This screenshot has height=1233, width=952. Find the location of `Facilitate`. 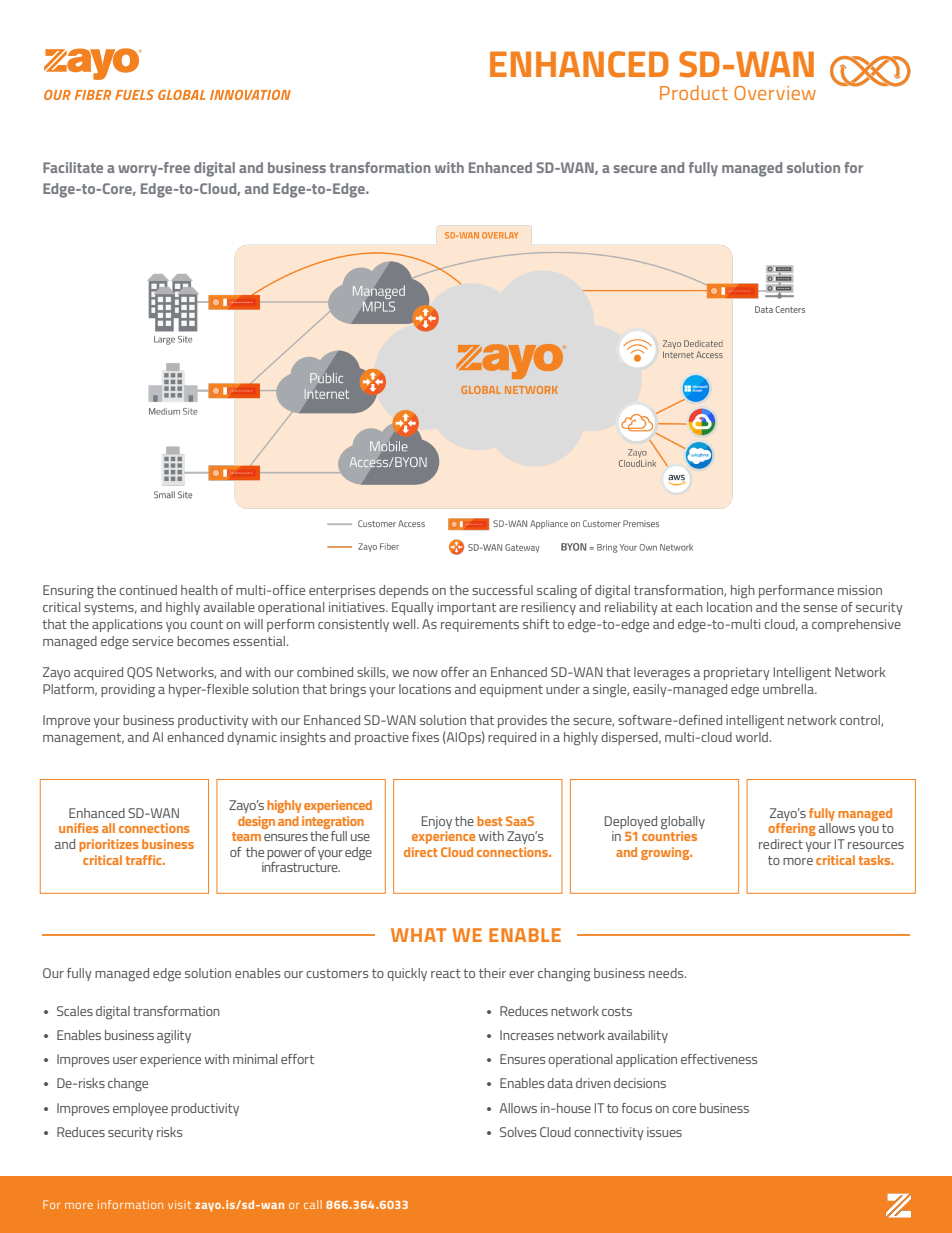

Facilitate is located at coordinates (73, 167).
